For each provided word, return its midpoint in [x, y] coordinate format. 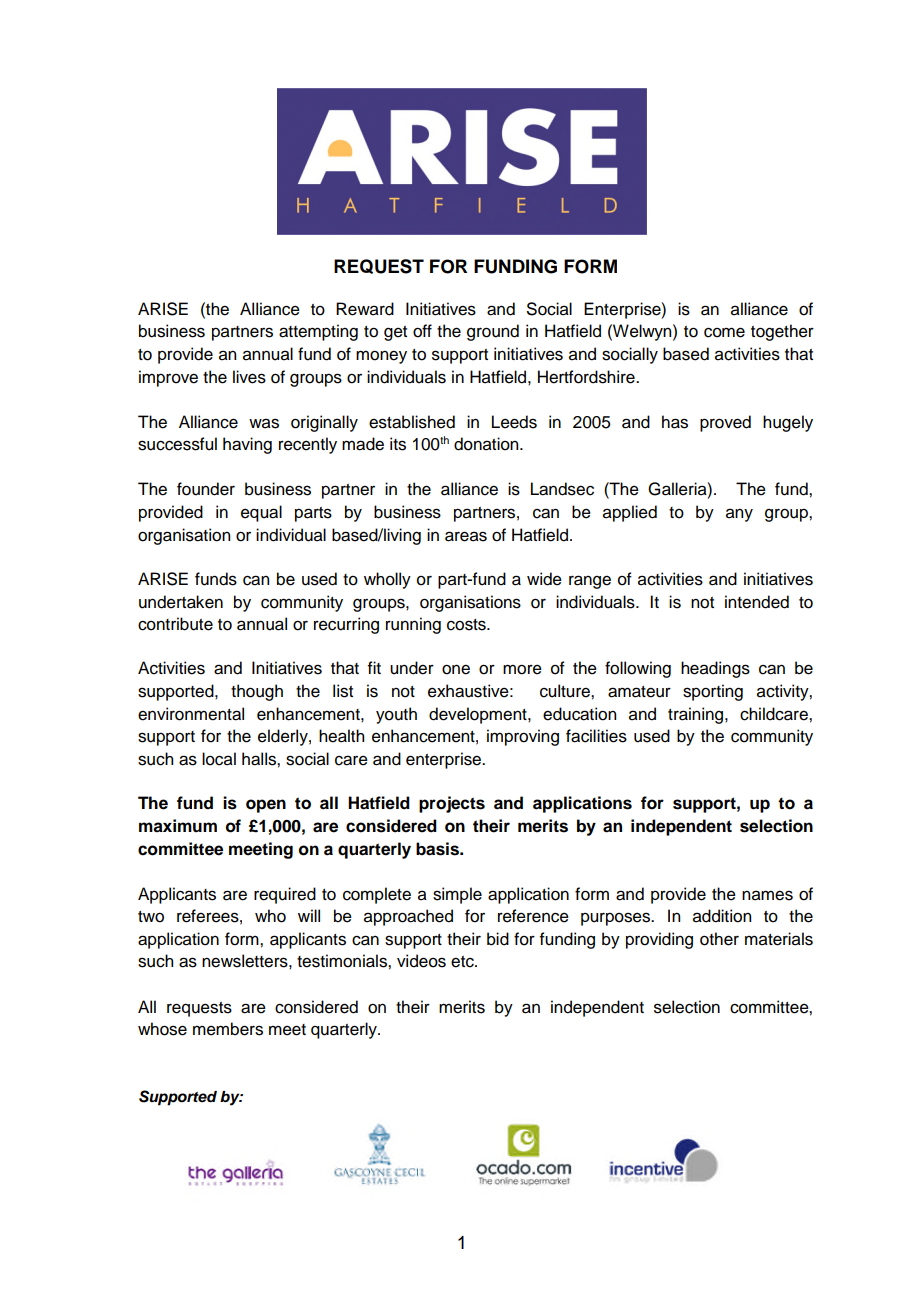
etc [463, 962]
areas [466, 536]
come [724, 332]
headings [715, 669]
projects [452, 804]
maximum [178, 826]
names [767, 895]
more [522, 669]
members [228, 1029]
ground [493, 332]
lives [249, 377]
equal [261, 513]
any [739, 515]
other [719, 939]
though [257, 692]
